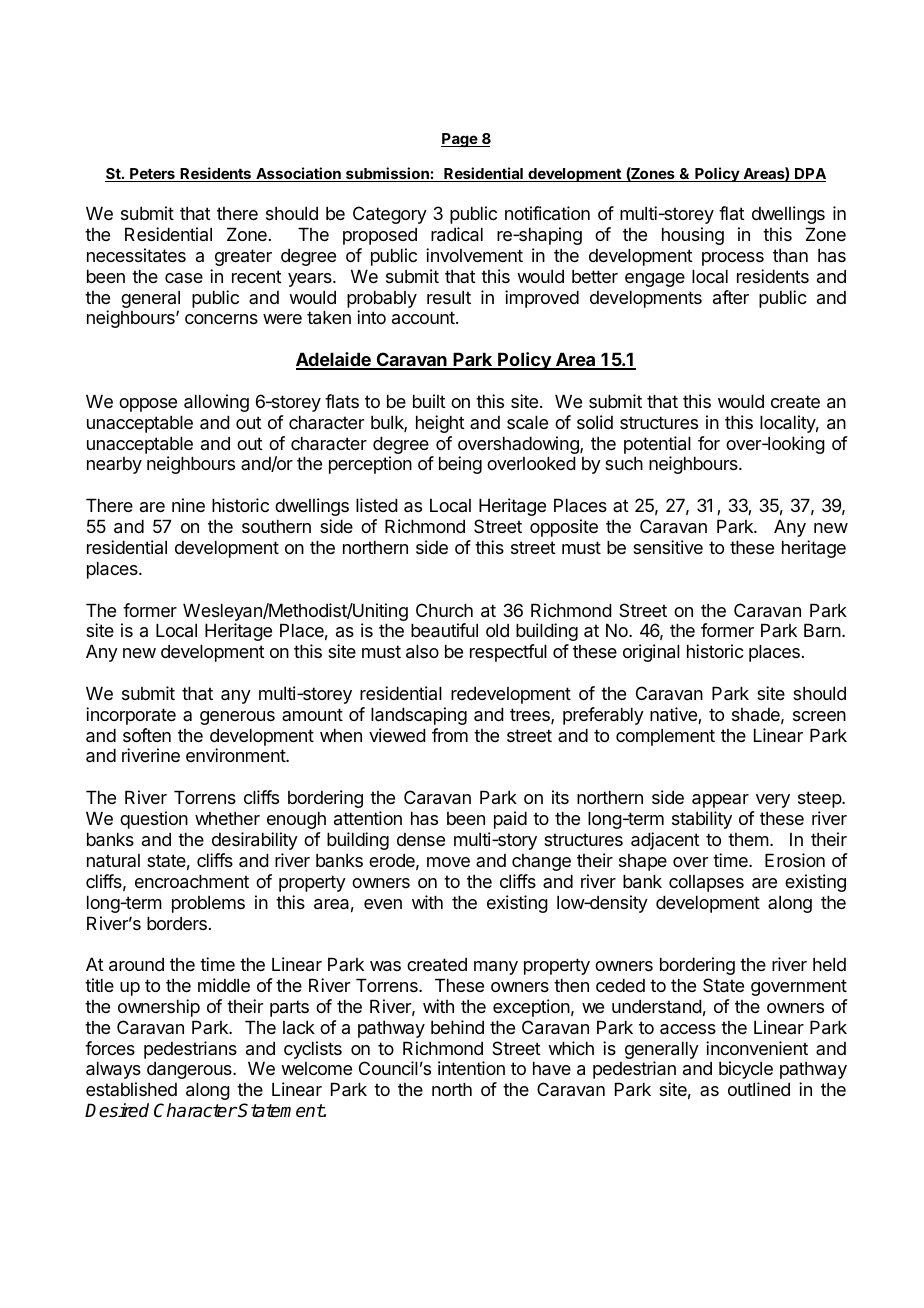  What do you see at coordinates (131, 716) in the screenshot?
I see `incorporate` at bounding box center [131, 716].
